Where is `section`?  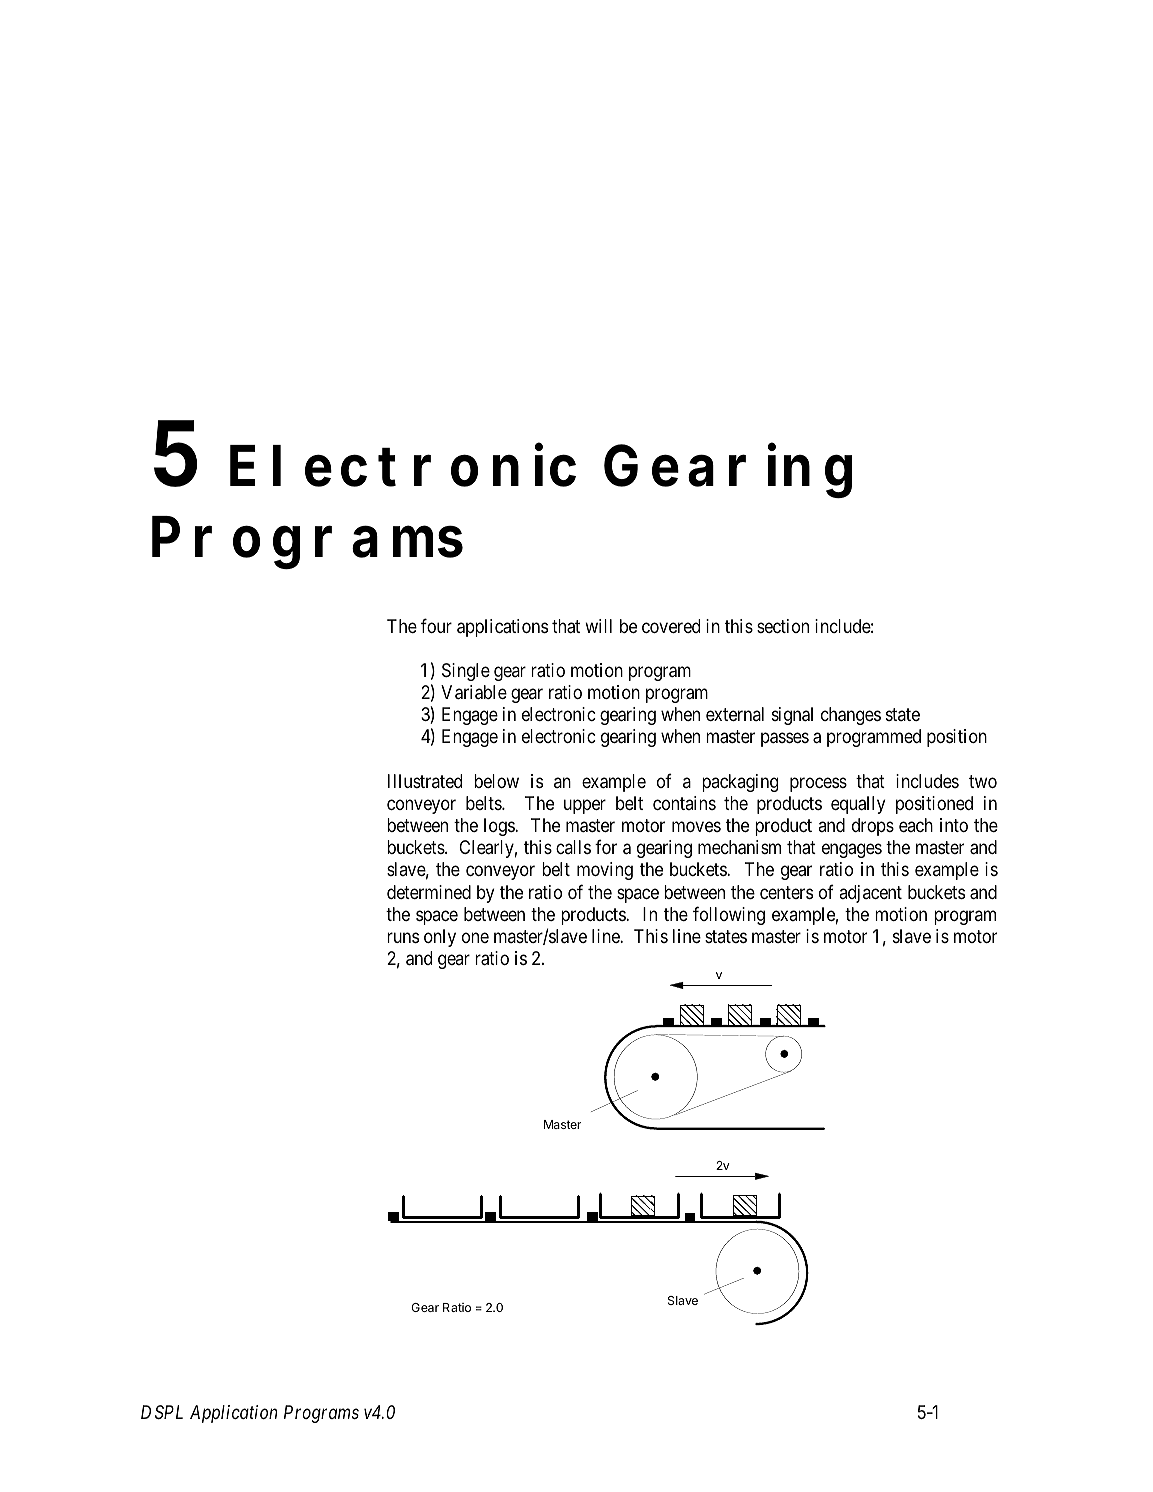
section is located at coordinates (783, 626).
